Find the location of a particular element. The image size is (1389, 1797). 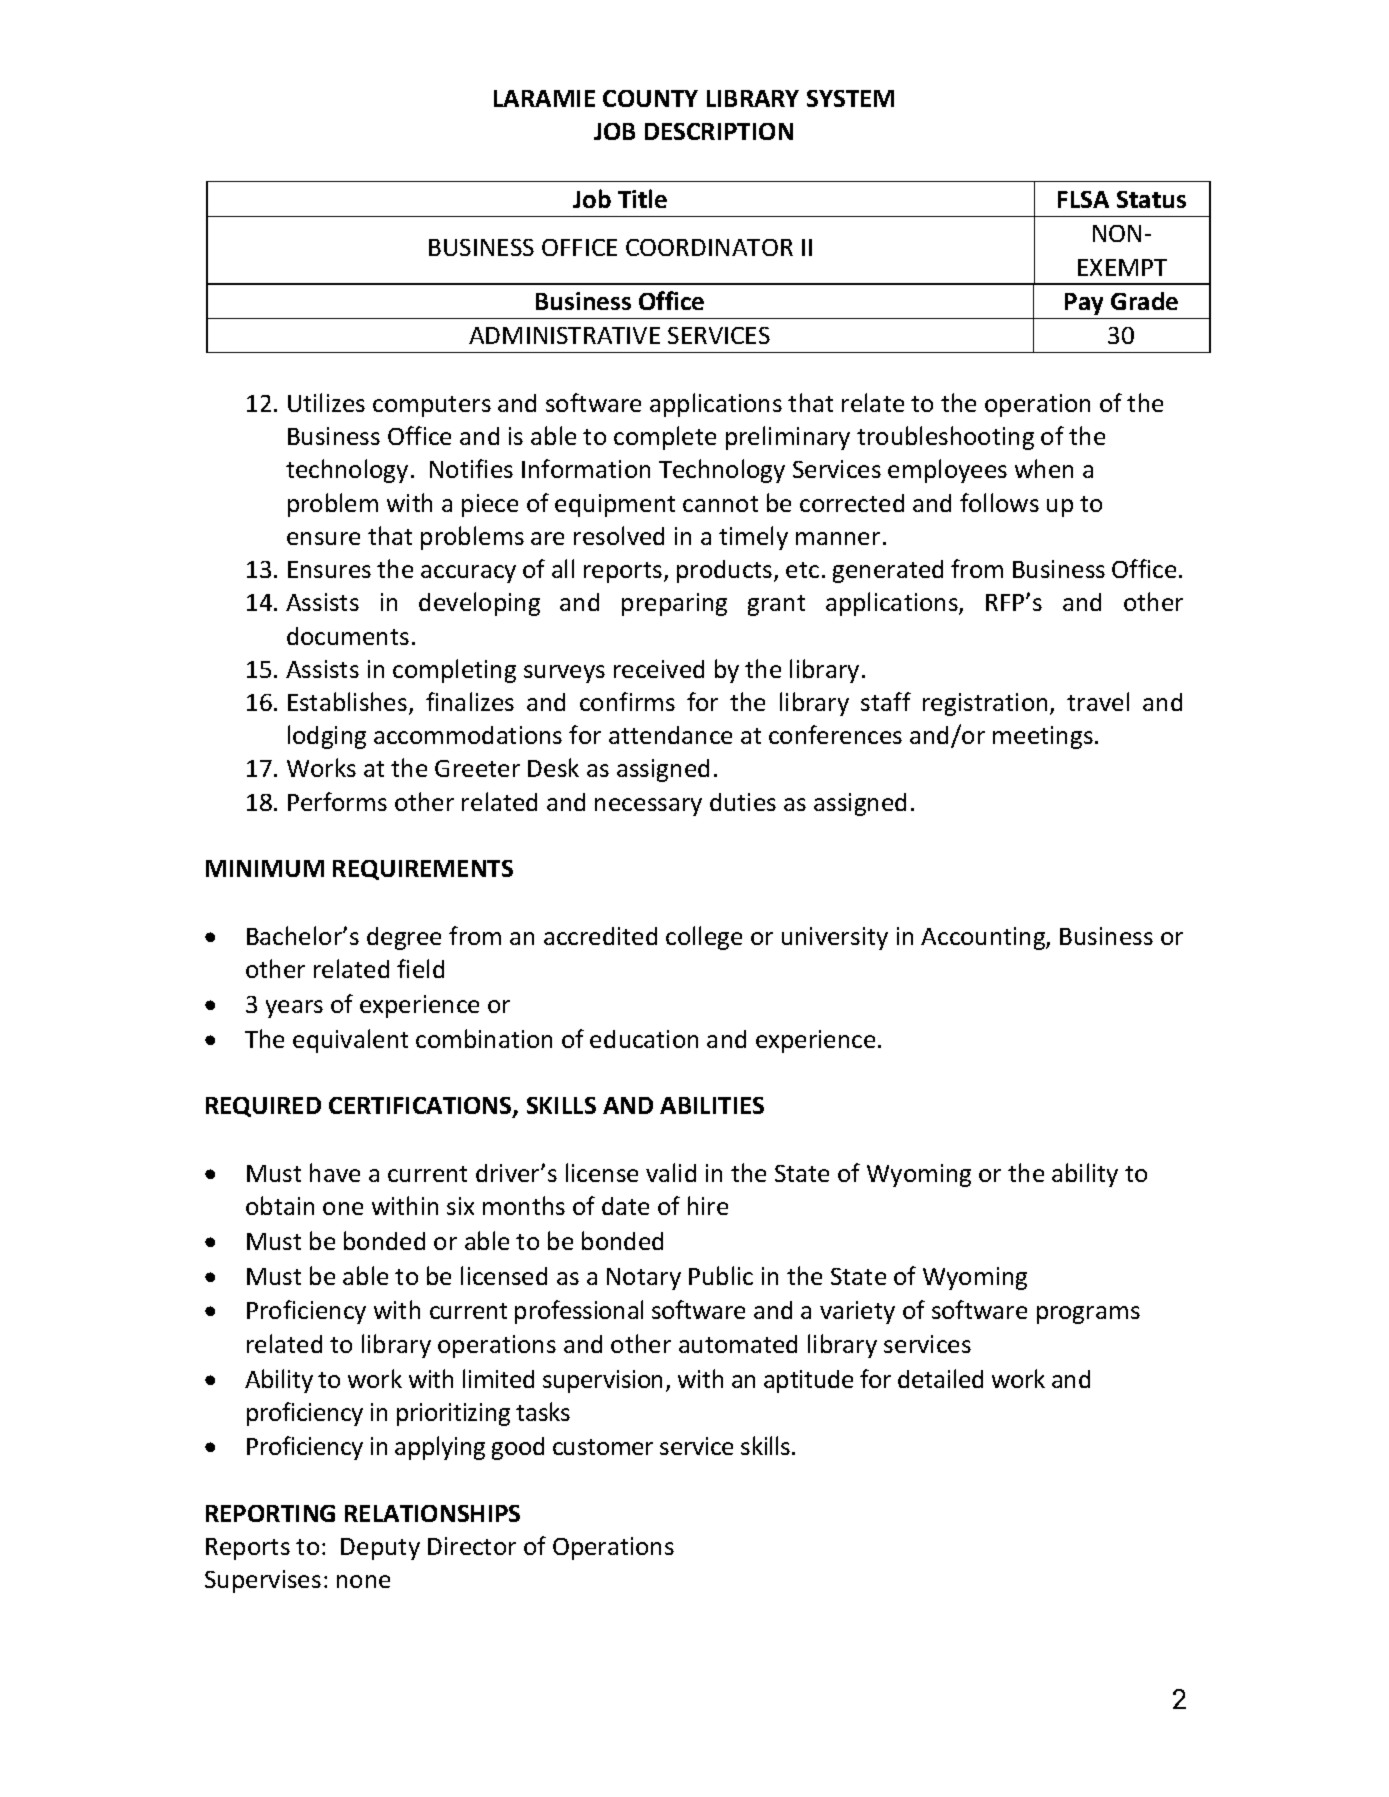

preparing is located at coordinates (674, 604).
